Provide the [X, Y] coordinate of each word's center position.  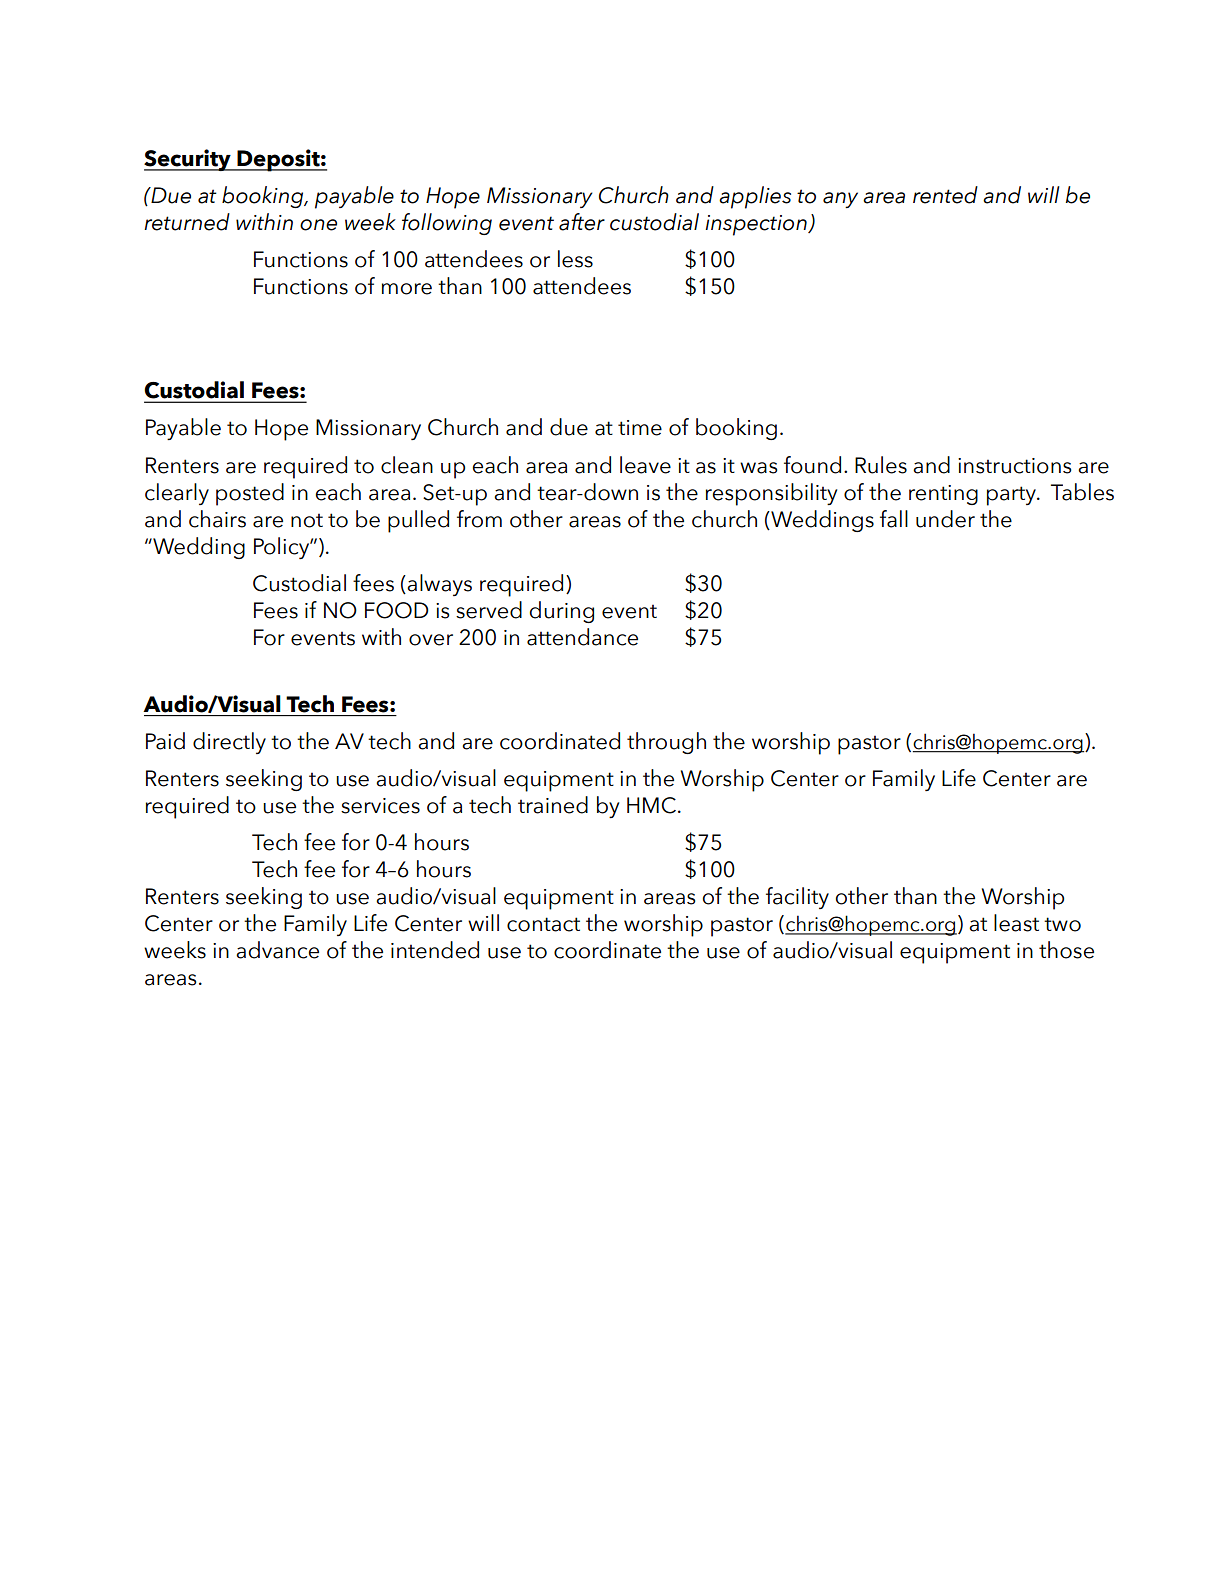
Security [188, 160]
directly [229, 743]
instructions [1014, 466]
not [307, 520]
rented [945, 195]
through [666, 743]
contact [543, 924]
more [407, 289]
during [561, 612]
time [640, 428]
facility [797, 898]
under [945, 519]
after [582, 222]
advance [277, 950]
